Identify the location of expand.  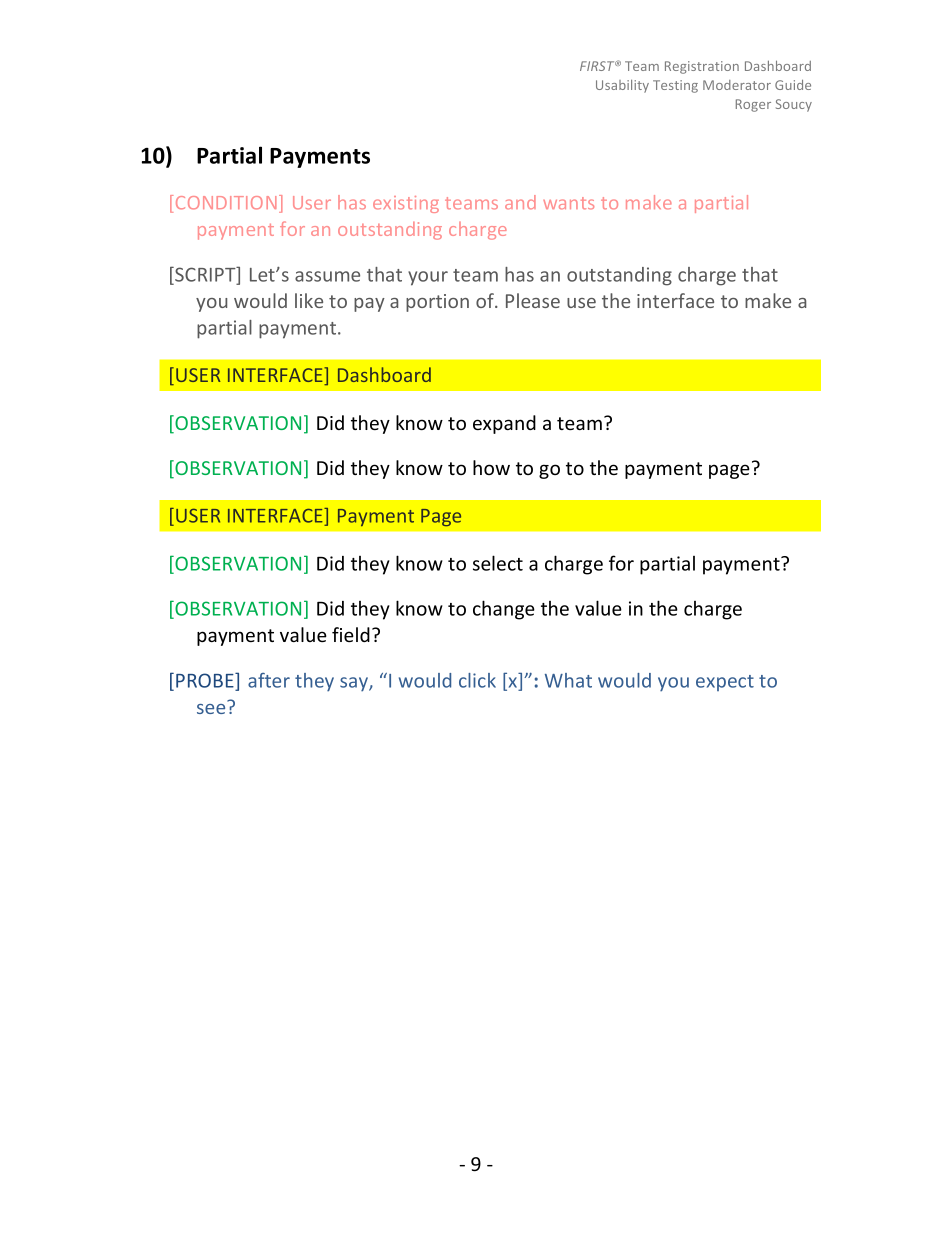
(504, 424).
